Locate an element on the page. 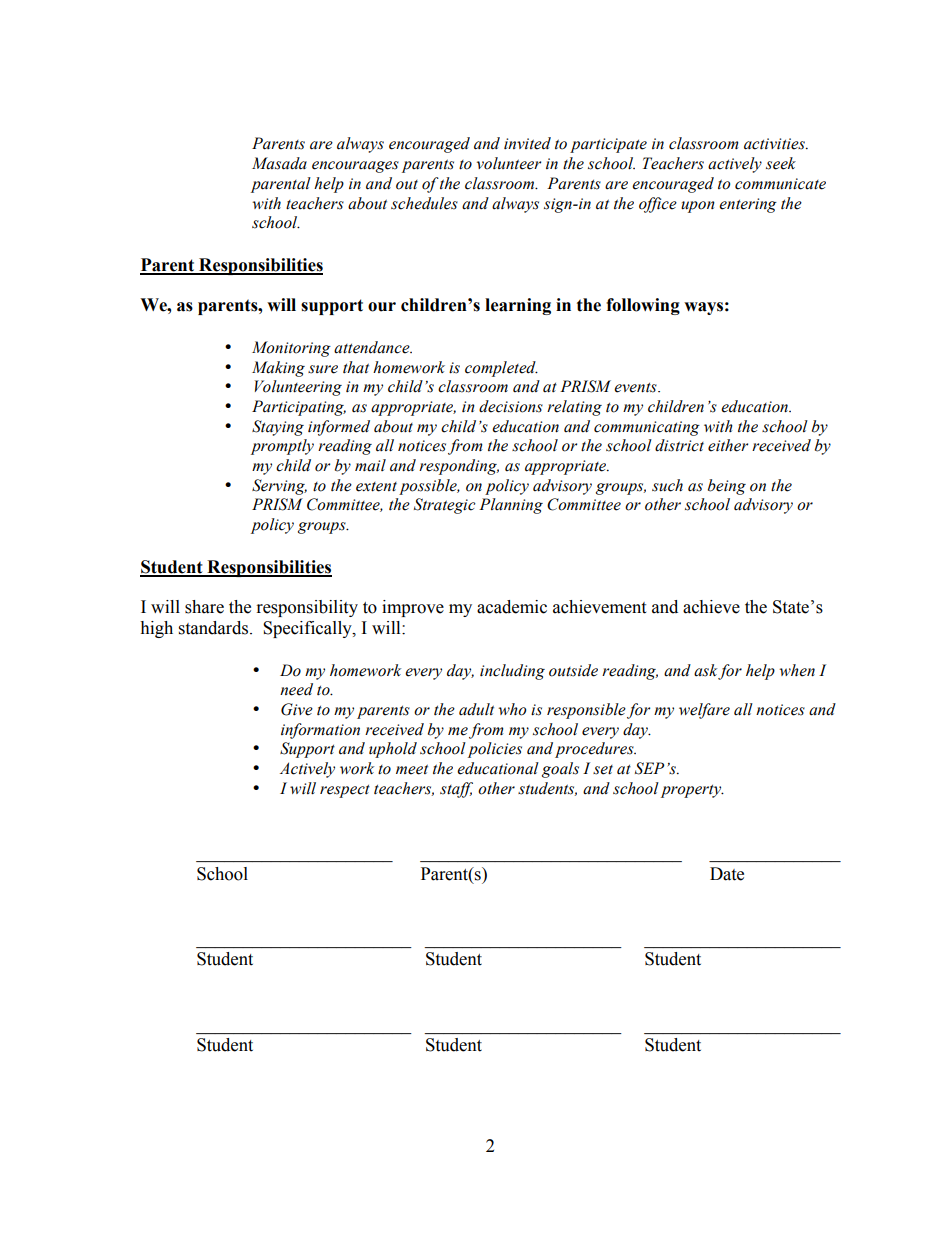 The height and width of the image is (1233, 952). being is located at coordinates (727, 487).
